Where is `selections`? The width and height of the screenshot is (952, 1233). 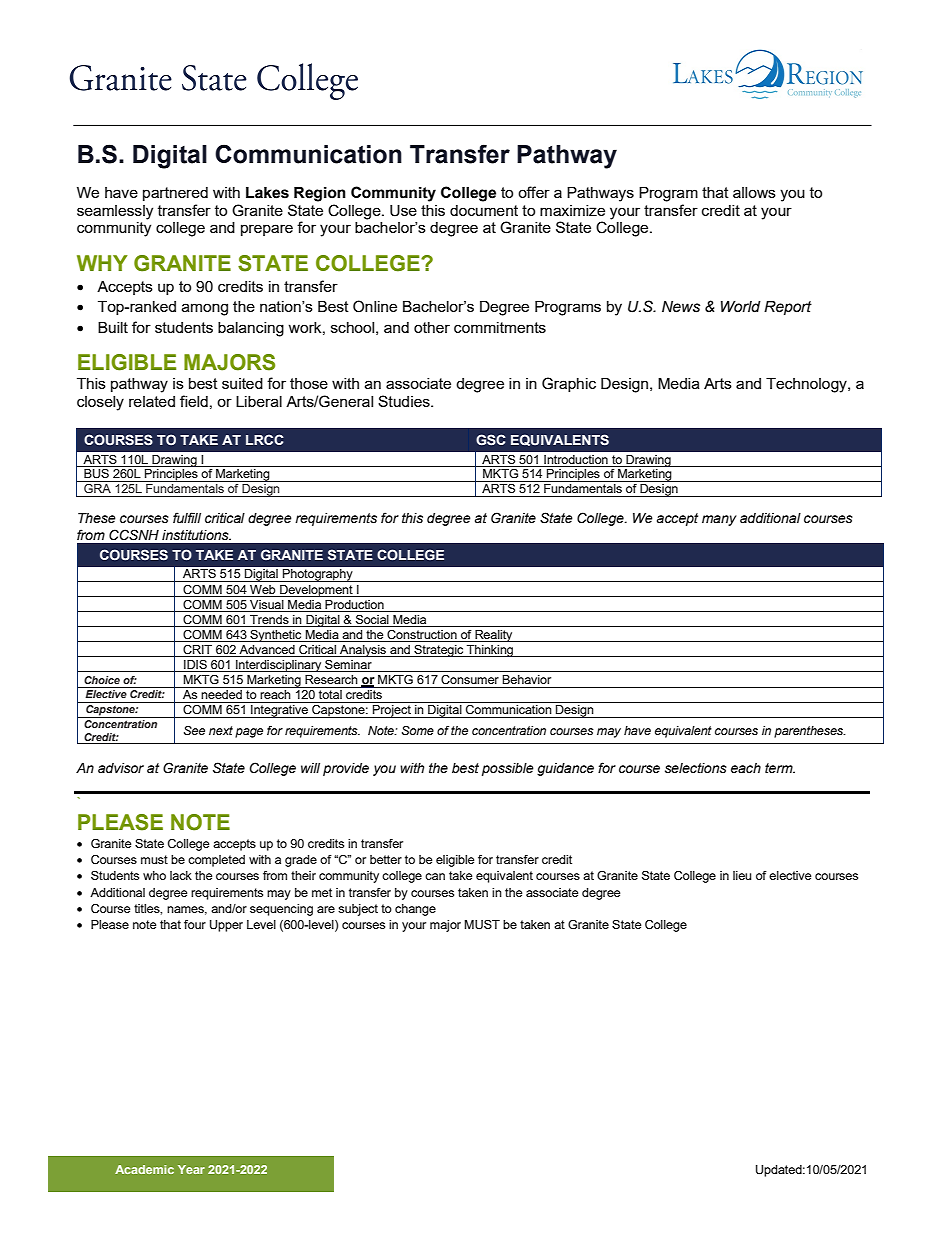
selections is located at coordinates (696, 768).
